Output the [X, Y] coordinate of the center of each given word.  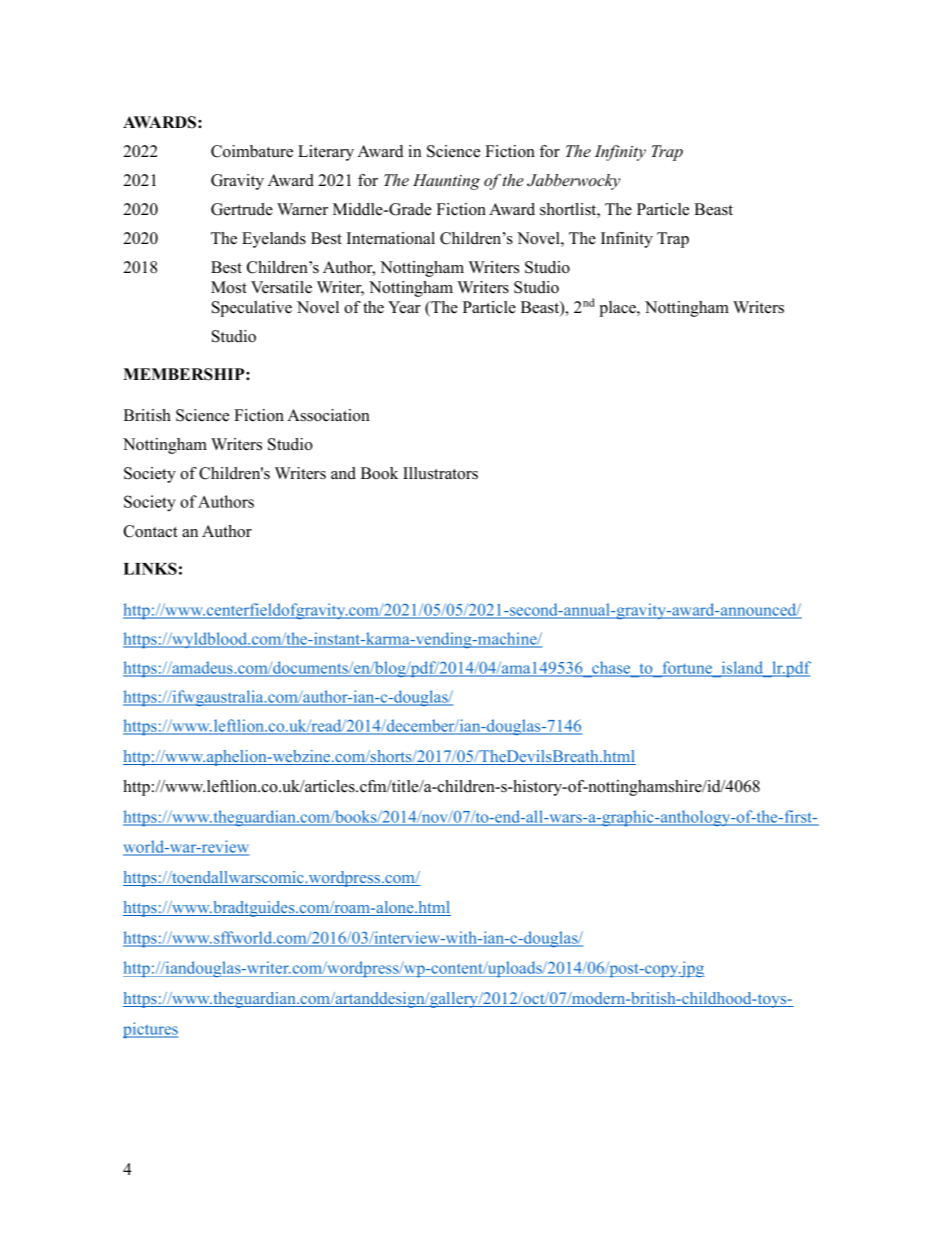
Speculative [252, 309]
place [618, 309]
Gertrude [242, 209]
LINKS [150, 568]
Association [328, 415]
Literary [326, 153]
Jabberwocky [573, 182]
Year [404, 307]
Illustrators [440, 473]
